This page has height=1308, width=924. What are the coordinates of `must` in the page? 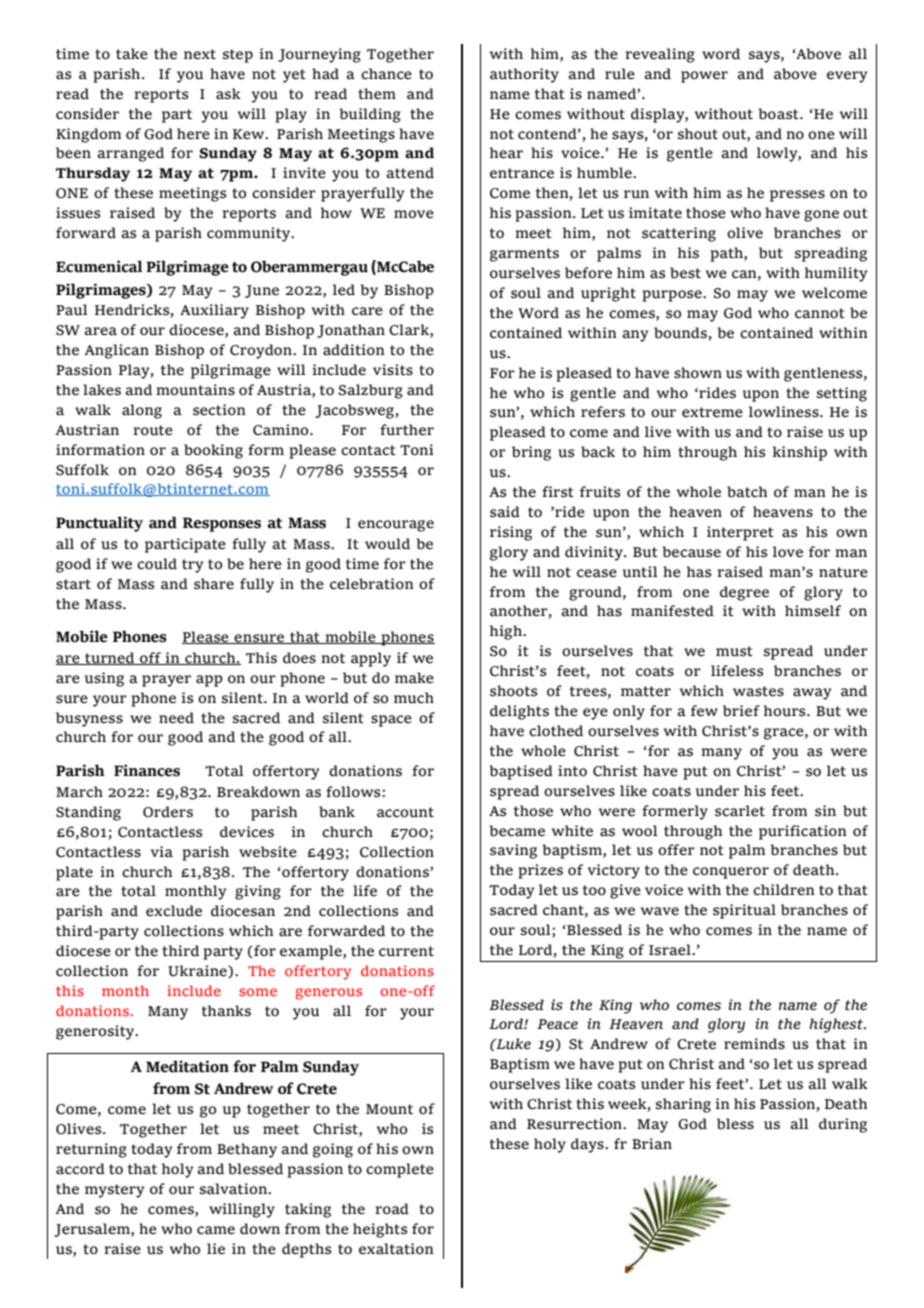 It's located at (734, 651).
